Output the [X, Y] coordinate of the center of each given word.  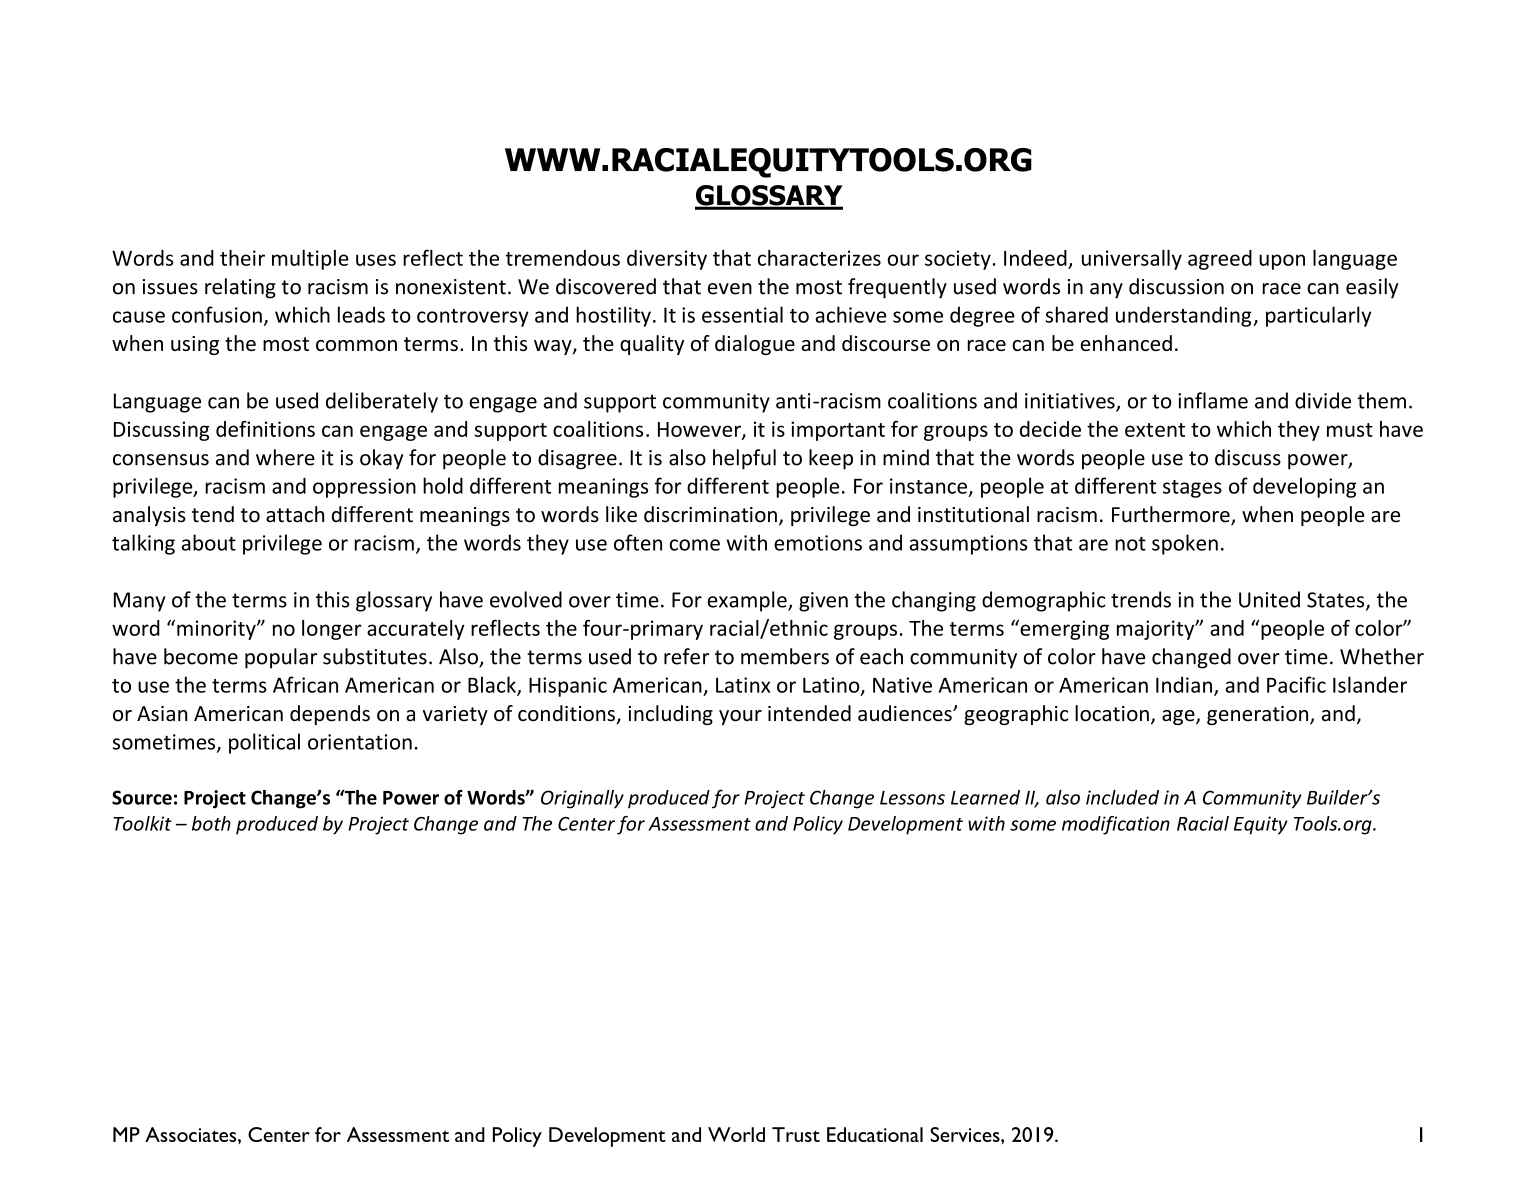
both [211, 823]
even [730, 289]
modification [1116, 825]
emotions [818, 543]
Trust [796, 1134]
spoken [1185, 544]
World [736, 1134]
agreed [1220, 260]
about [209, 542]
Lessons [912, 798]
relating [240, 288]
